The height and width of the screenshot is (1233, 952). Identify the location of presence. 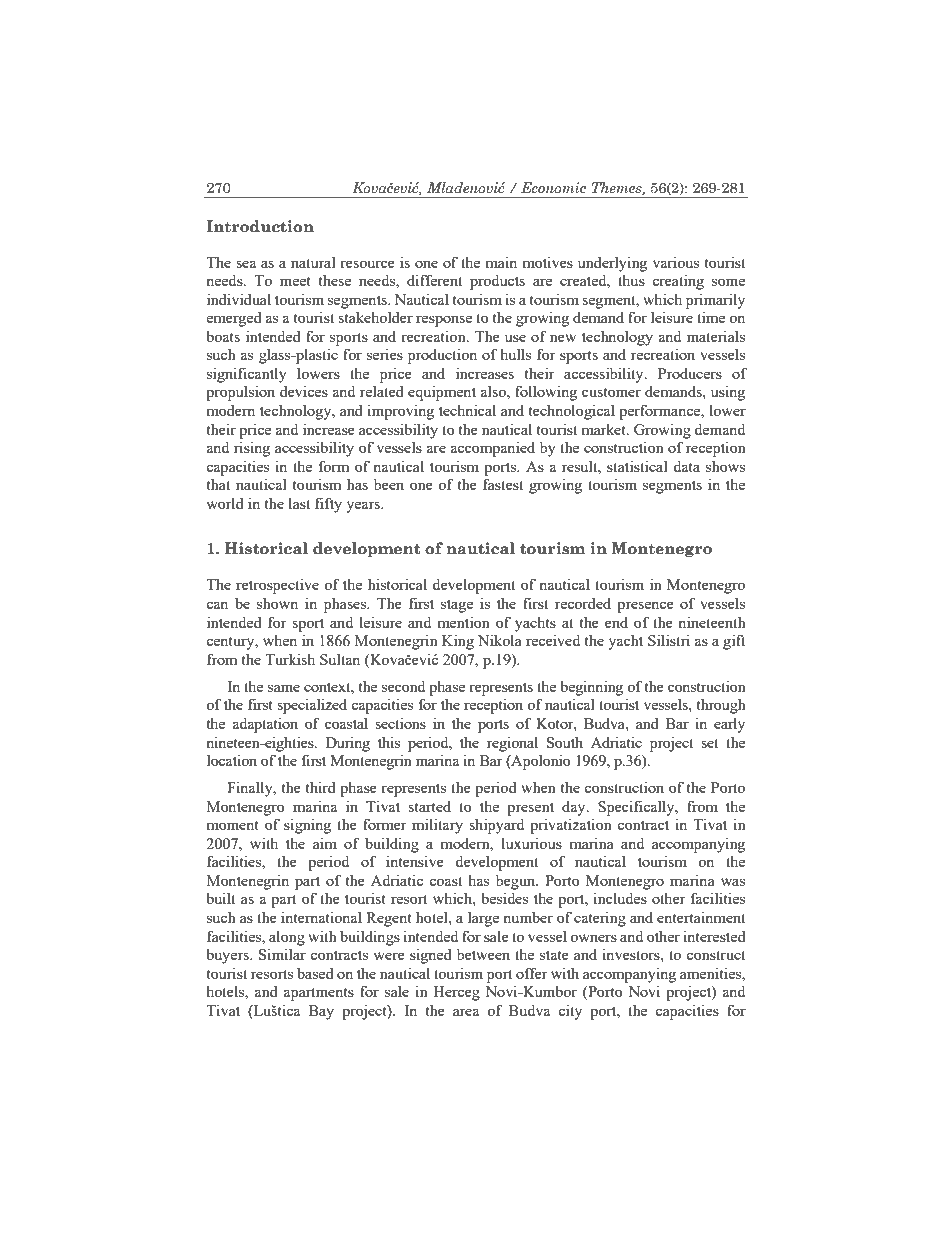
(645, 607).
